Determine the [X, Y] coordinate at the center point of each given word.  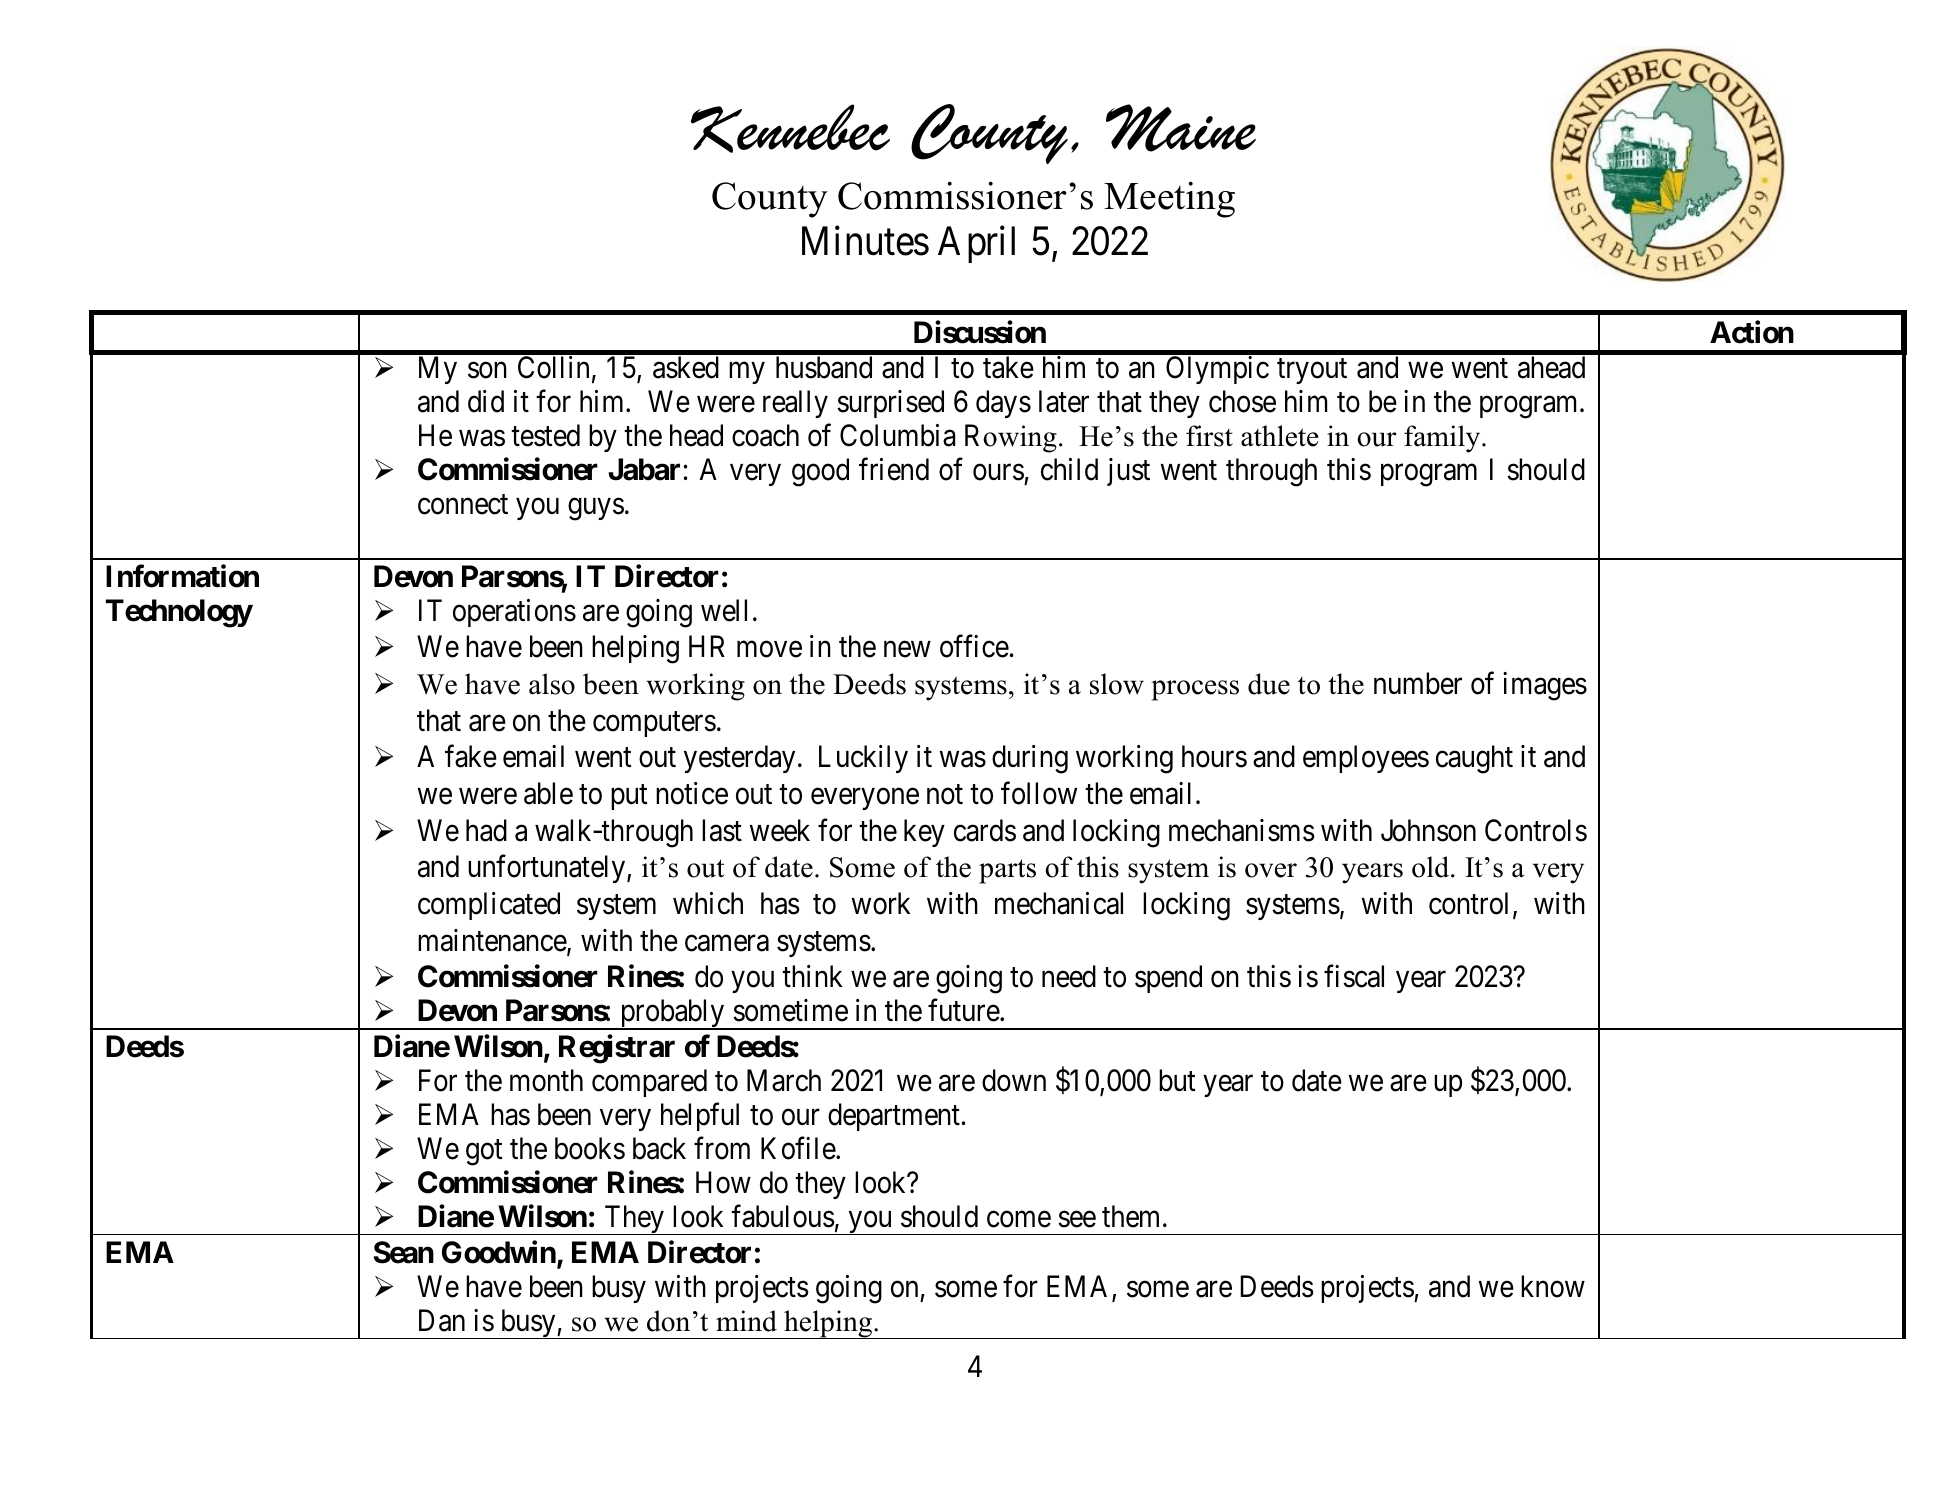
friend [894, 469]
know [1553, 1286]
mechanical [1059, 903]
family [1443, 439]
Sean [404, 1252]
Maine [1181, 128]
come [1019, 1219]
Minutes [865, 241]
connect [463, 505]
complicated [489, 906]
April [976, 244]
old [1432, 867]
